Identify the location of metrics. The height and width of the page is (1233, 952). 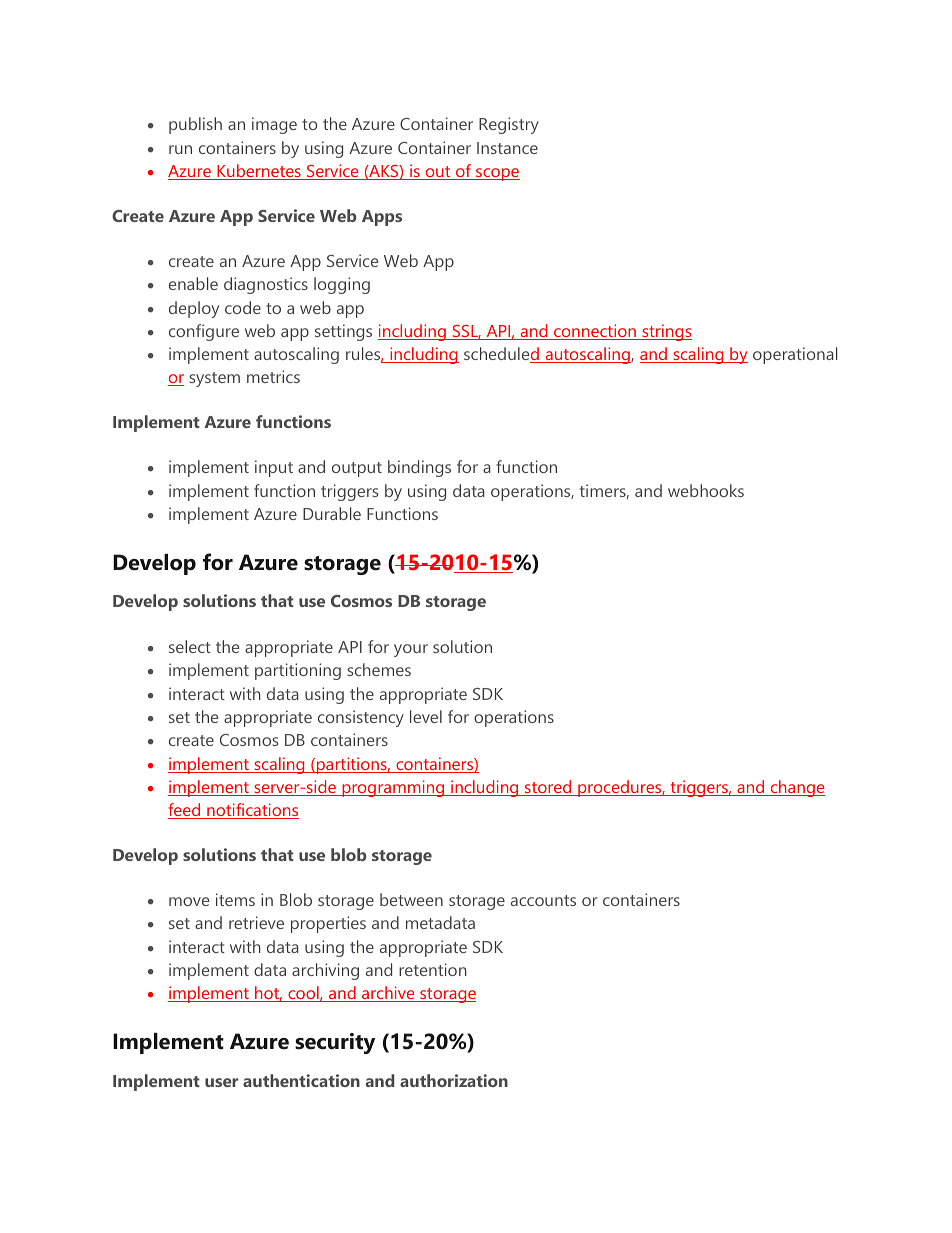
(273, 376).
